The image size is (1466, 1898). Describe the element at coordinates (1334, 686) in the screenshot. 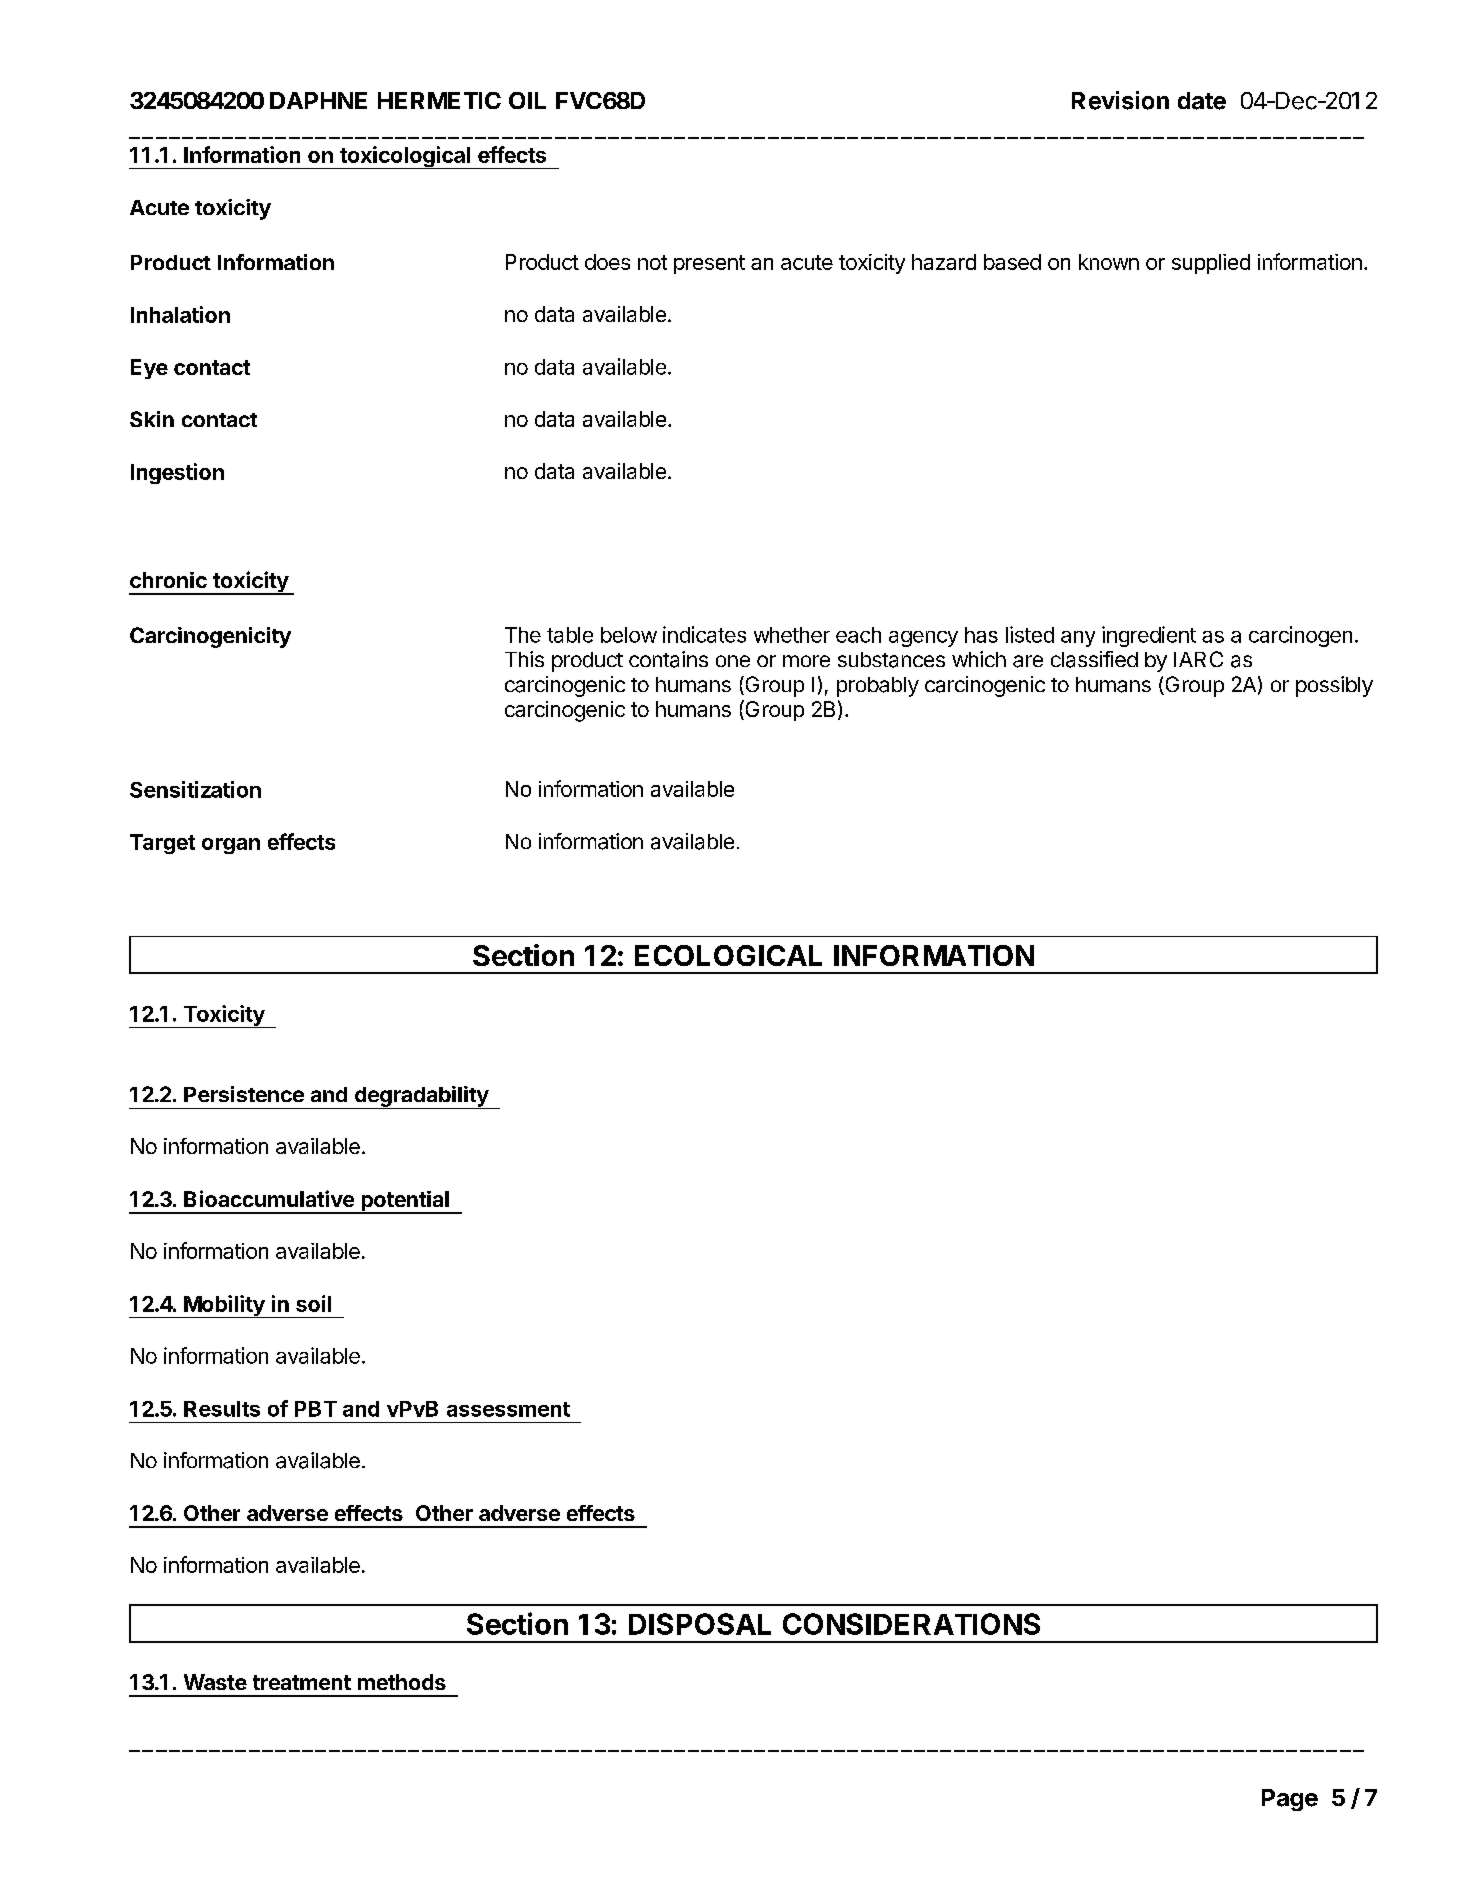

I see `possibly` at that location.
